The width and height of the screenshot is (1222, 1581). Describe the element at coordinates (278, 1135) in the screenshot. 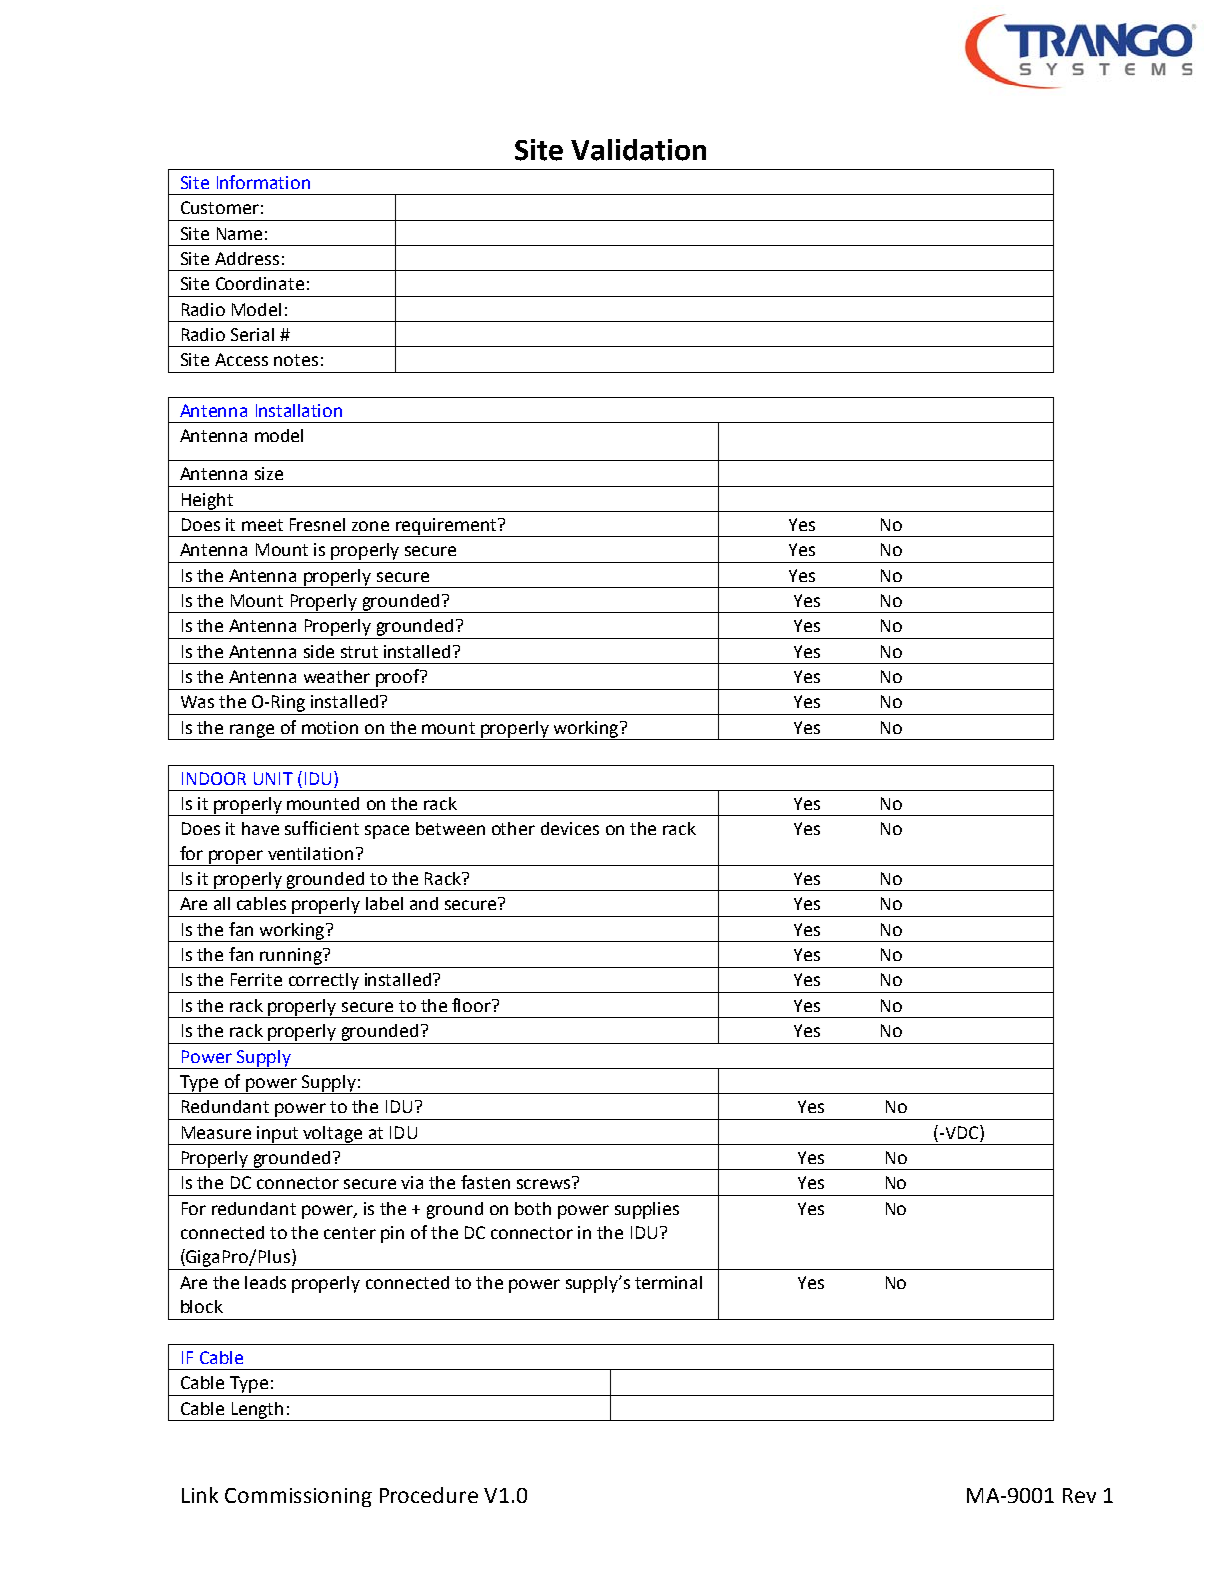

I see `input` at that location.
